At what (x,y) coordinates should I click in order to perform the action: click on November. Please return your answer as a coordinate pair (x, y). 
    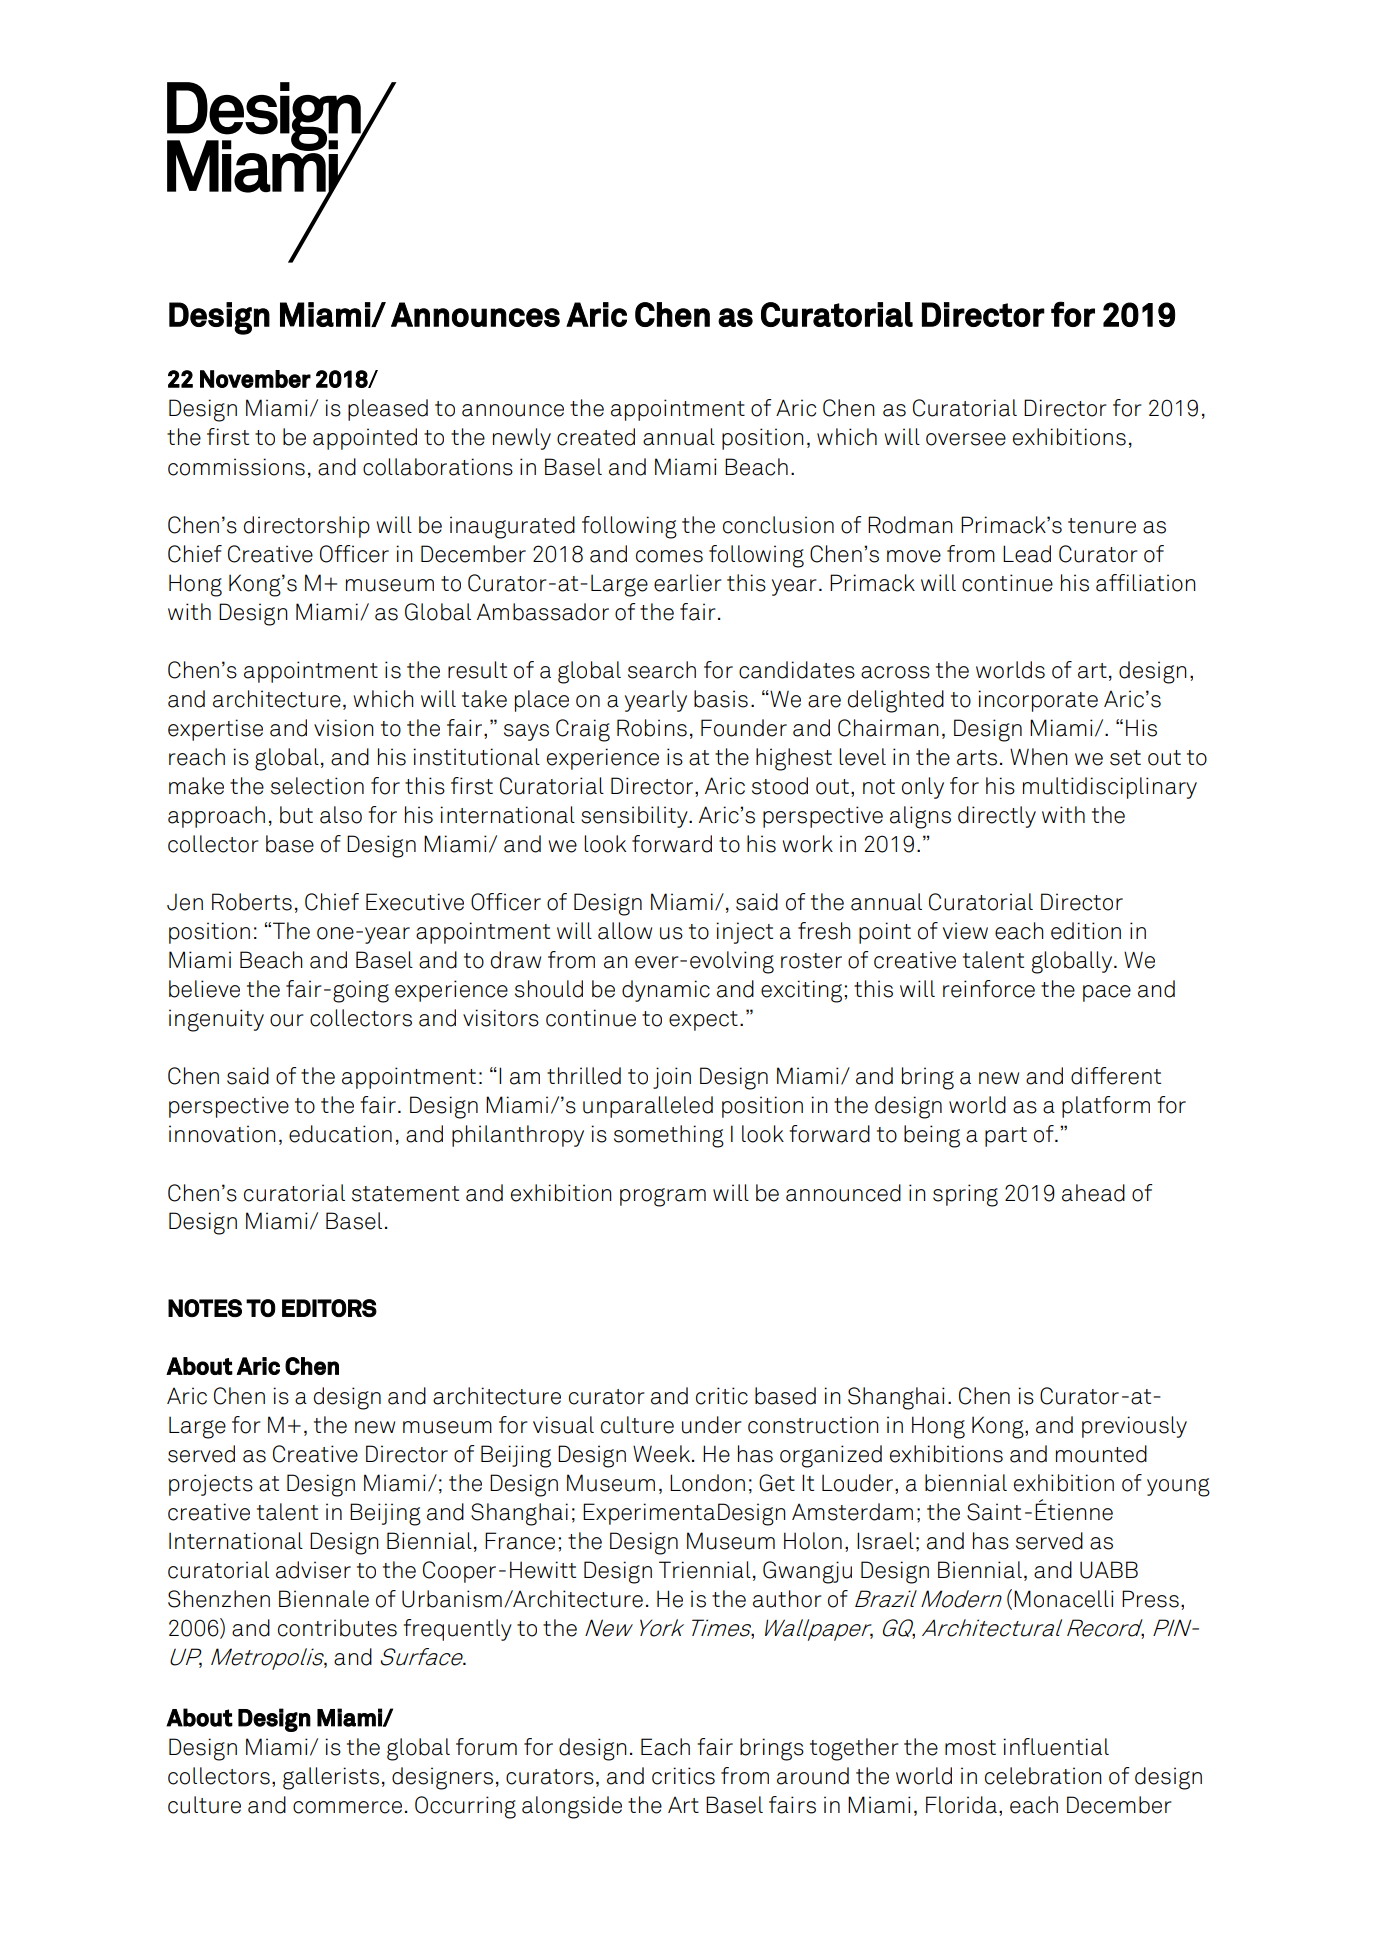
    Looking at the image, I should click on (255, 379).
